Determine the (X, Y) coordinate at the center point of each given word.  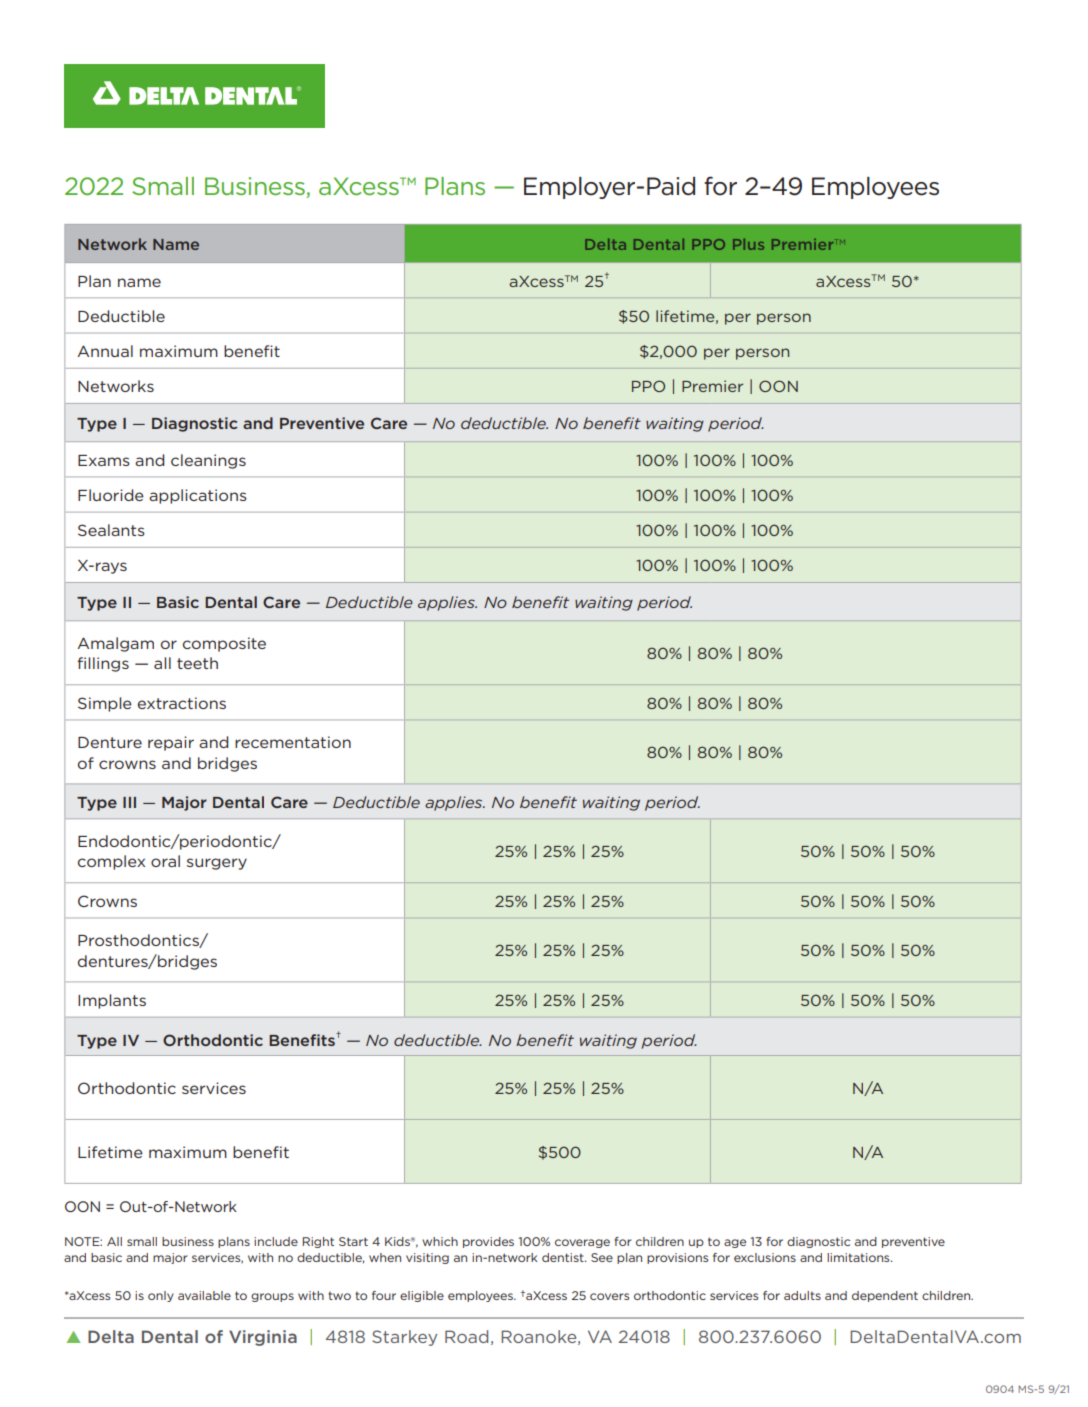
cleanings (208, 461)
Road (466, 1336)
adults (802, 1295)
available (204, 1295)
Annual (105, 351)
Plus (748, 244)
